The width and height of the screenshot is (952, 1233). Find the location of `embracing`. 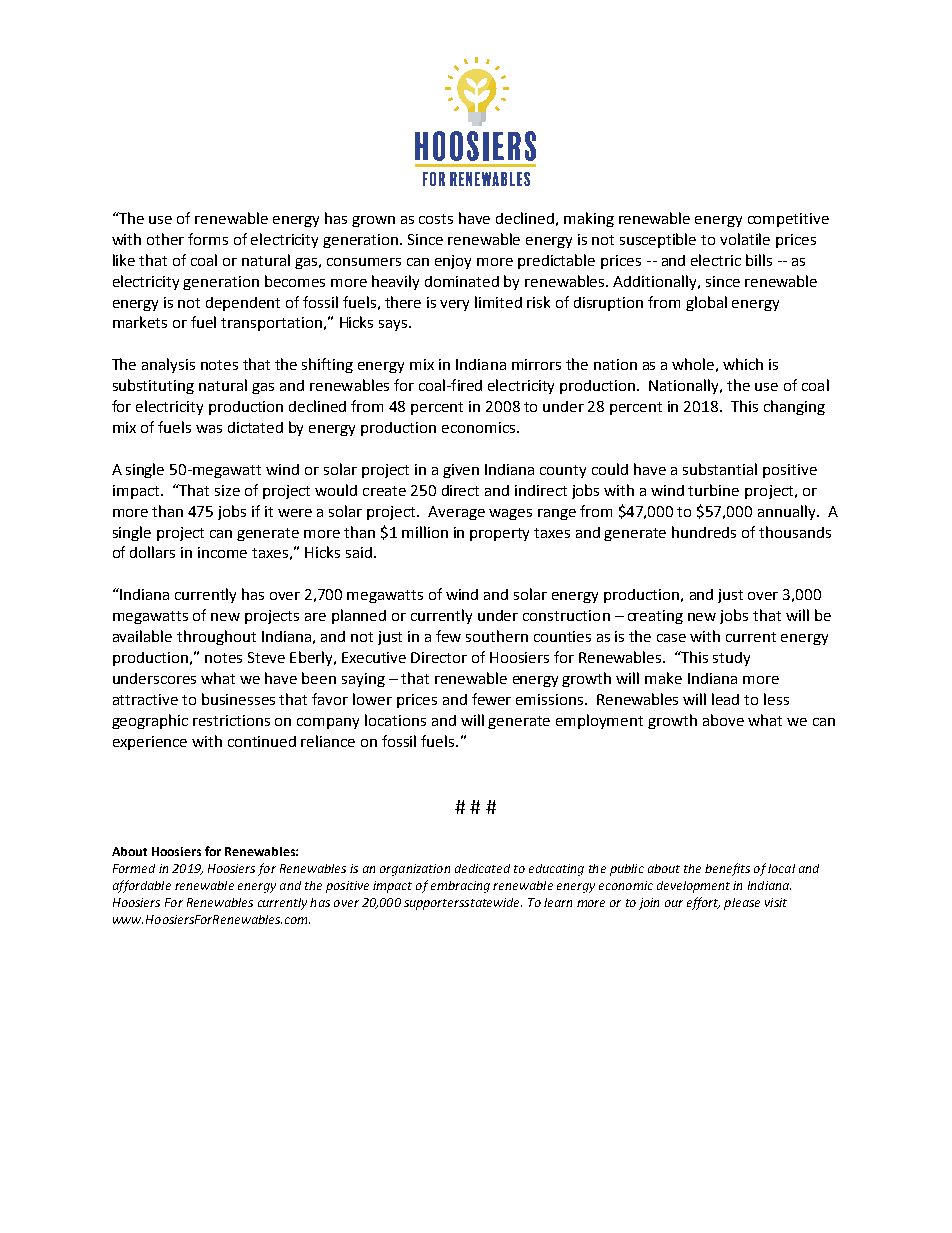

embracing is located at coordinates (460, 887).
